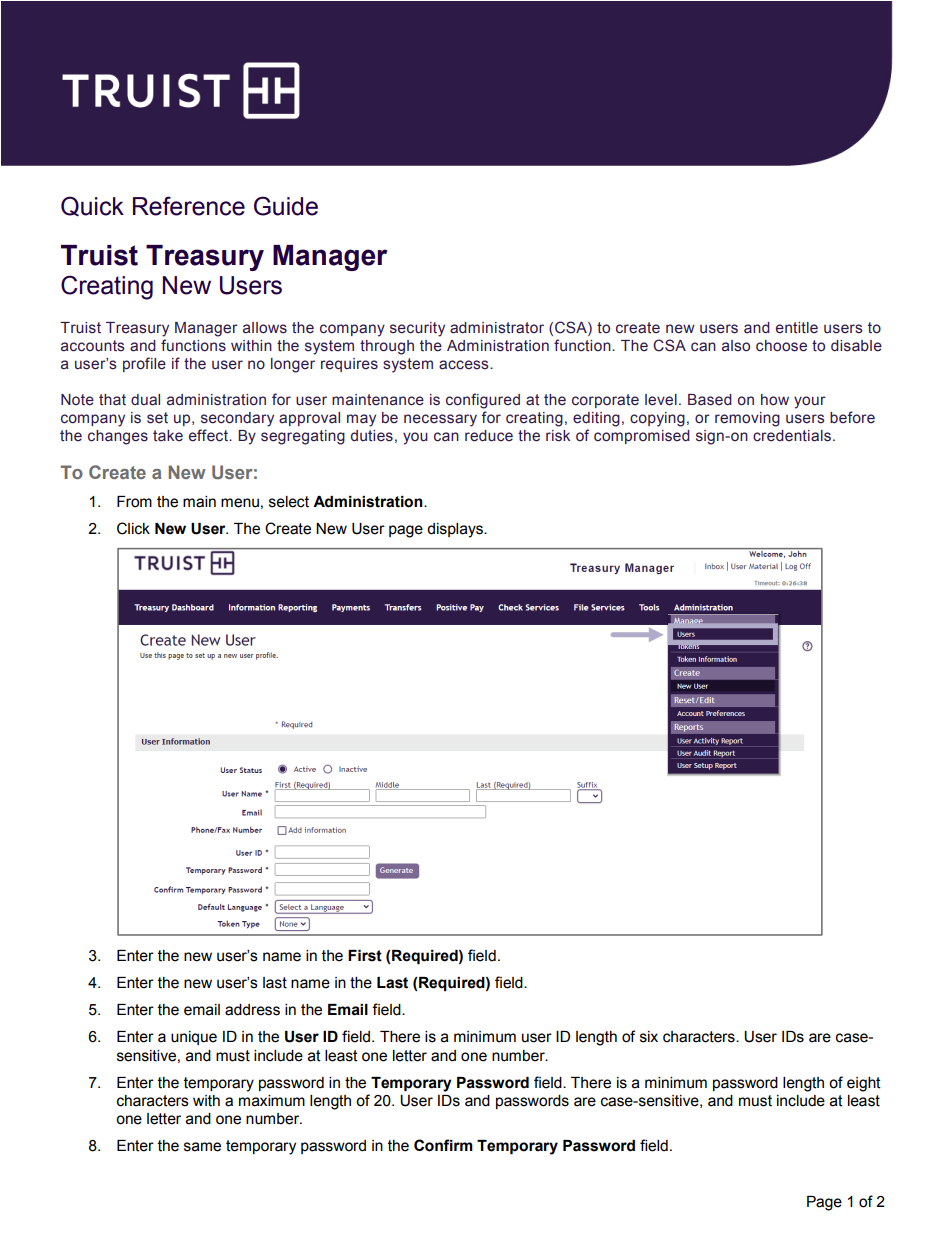 The width and height of the page is (952, 1233). I want to click on same, so click(202, 1147).
